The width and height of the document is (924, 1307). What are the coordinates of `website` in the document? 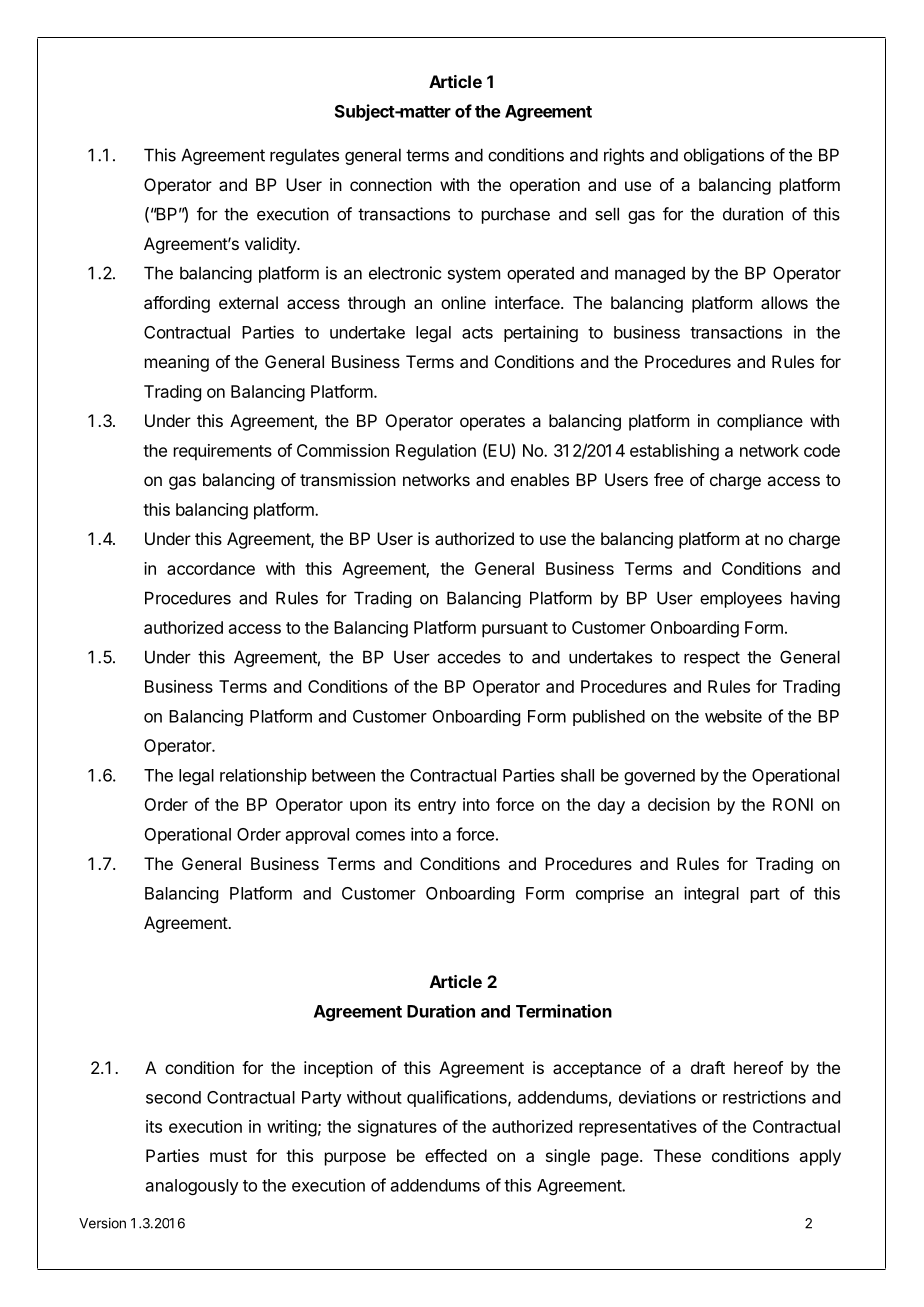 It's located at (733, 716).
